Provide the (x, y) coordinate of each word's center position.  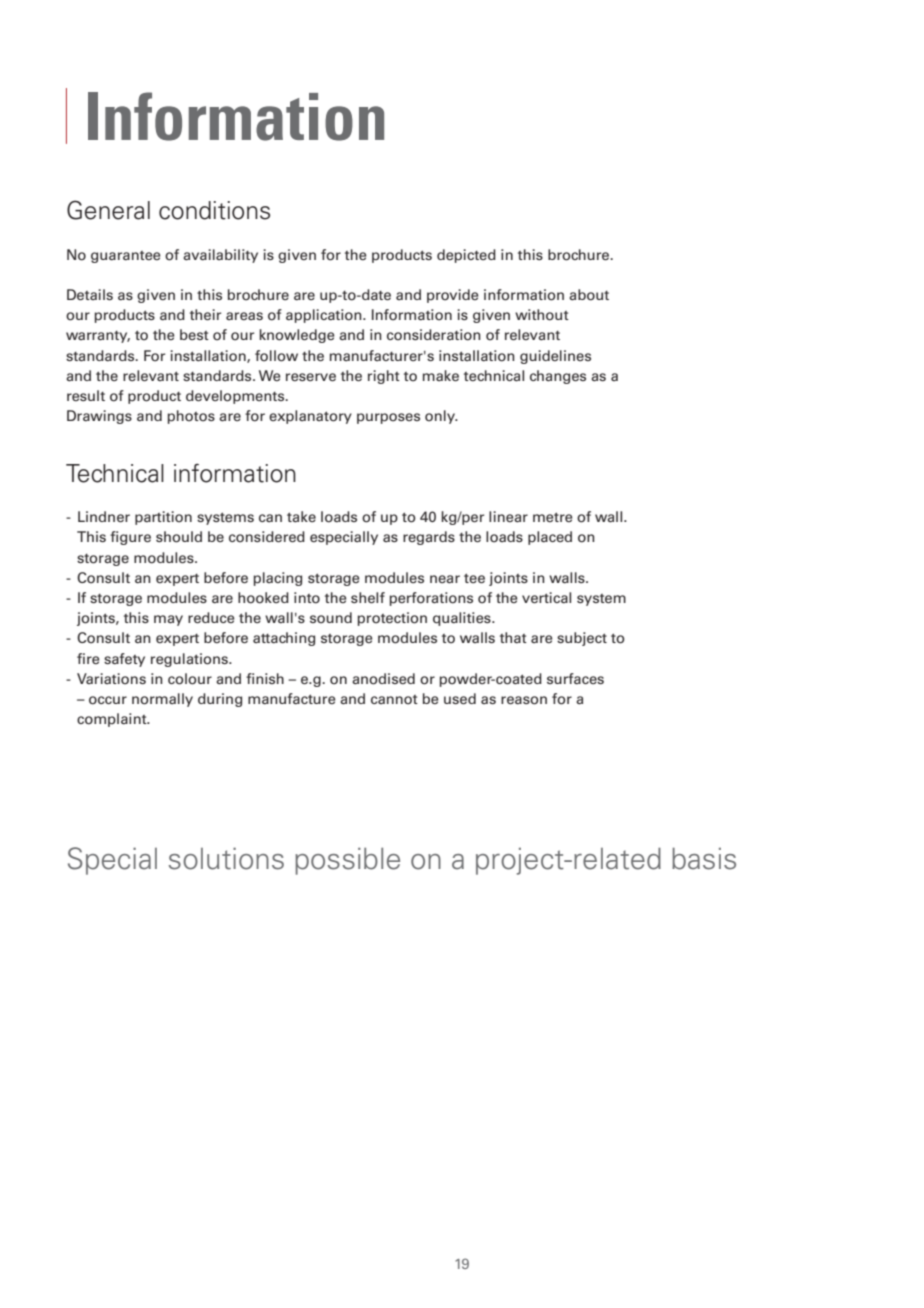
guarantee (126, 257)
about (589, 295)
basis (704, 858)
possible (347, 861)
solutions (226, 858)
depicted (466, 256)
